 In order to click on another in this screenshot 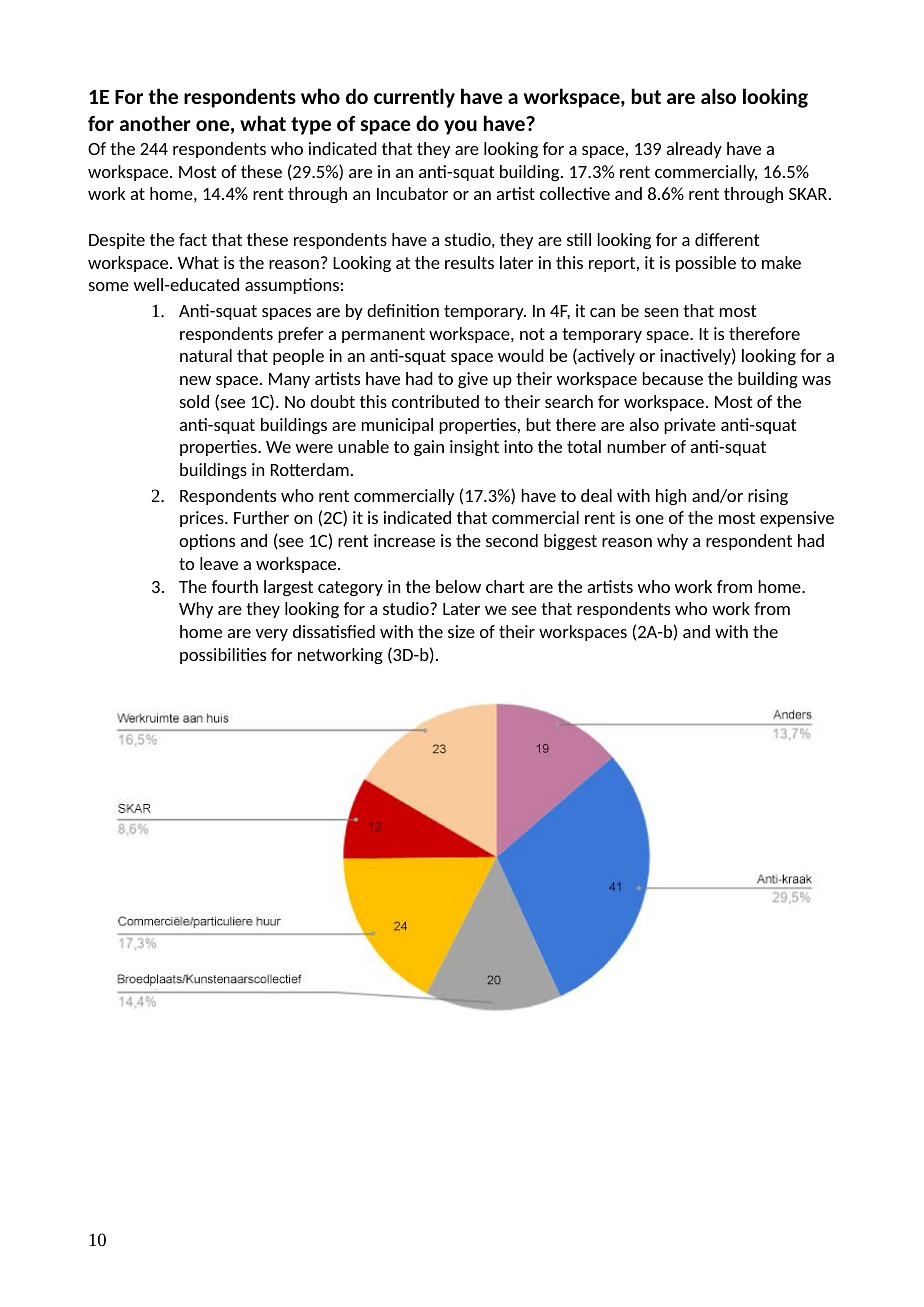, I will do `click(155, 123)`.
